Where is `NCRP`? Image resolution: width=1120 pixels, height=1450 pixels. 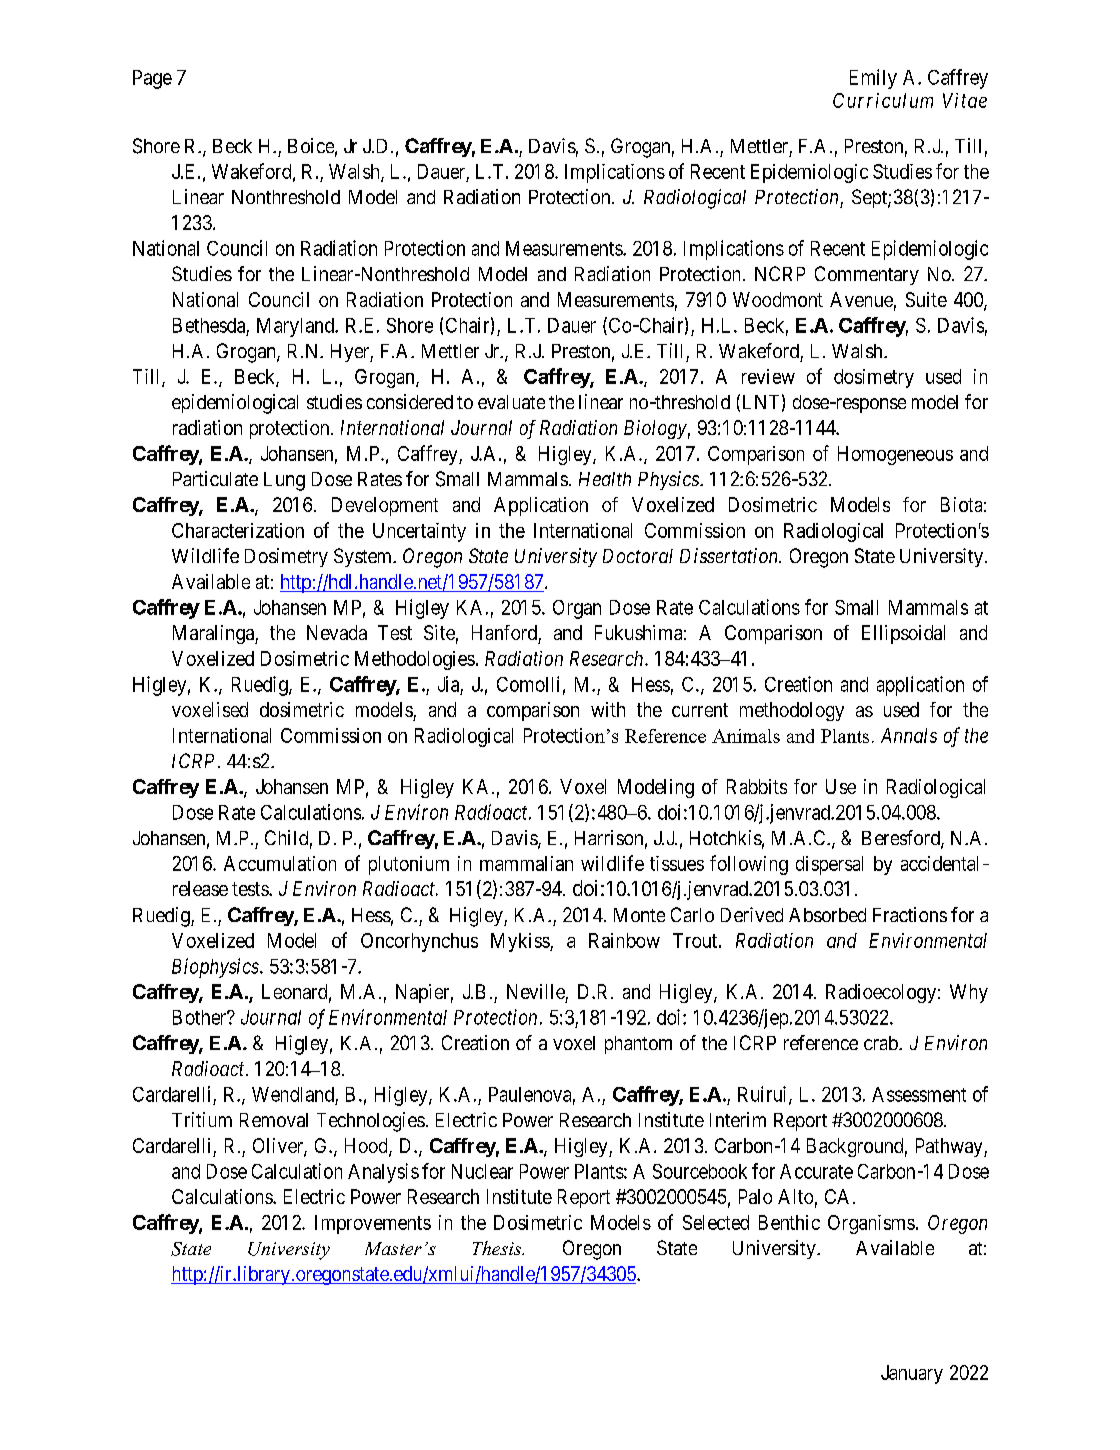 NCRP is located at coordinates (780, 273).
